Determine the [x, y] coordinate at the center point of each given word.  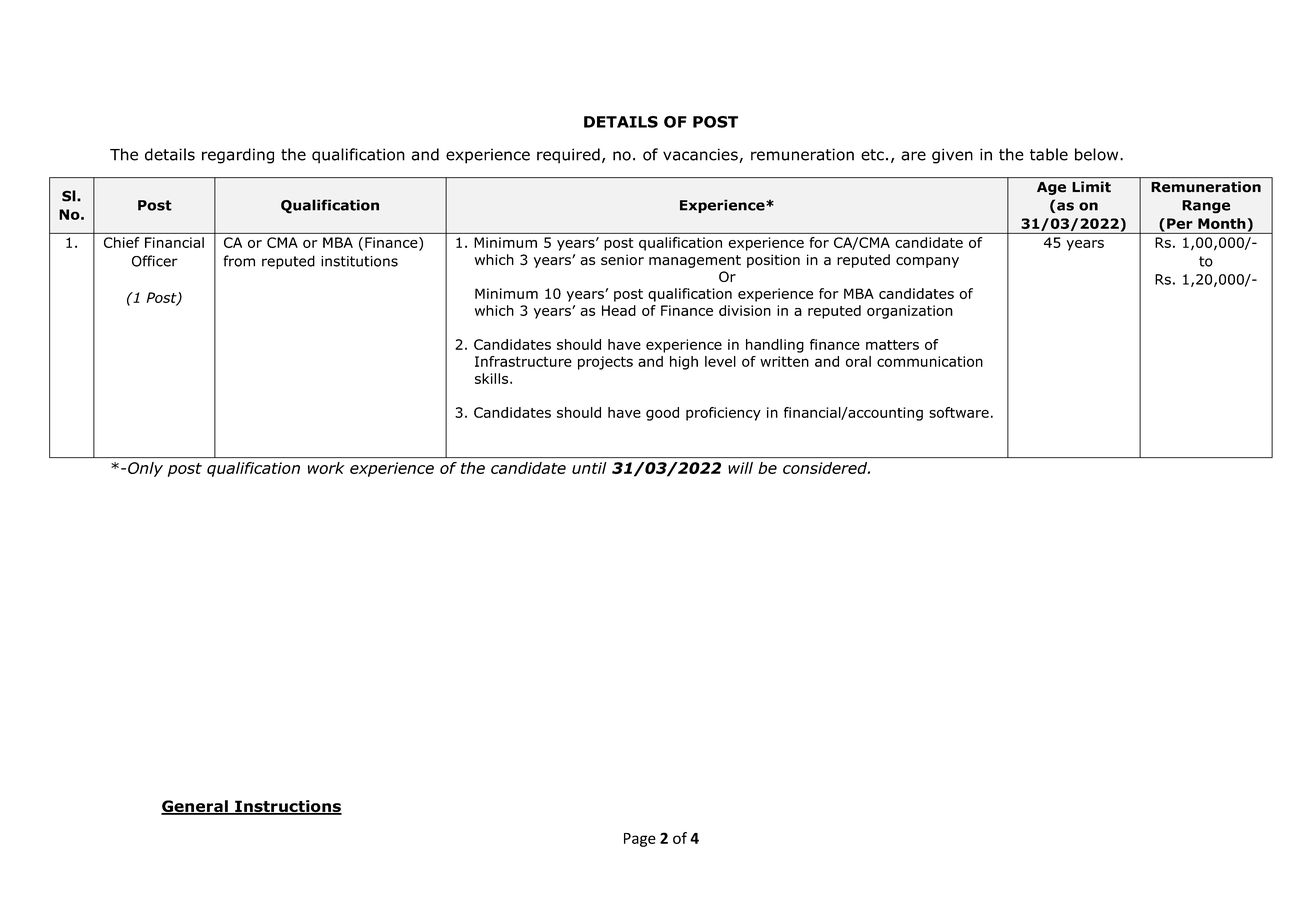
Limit [1092, 186]
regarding [238, 156]
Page [640, 840]
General [195, 807]
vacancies [701, 155]
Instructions [287, 807]
